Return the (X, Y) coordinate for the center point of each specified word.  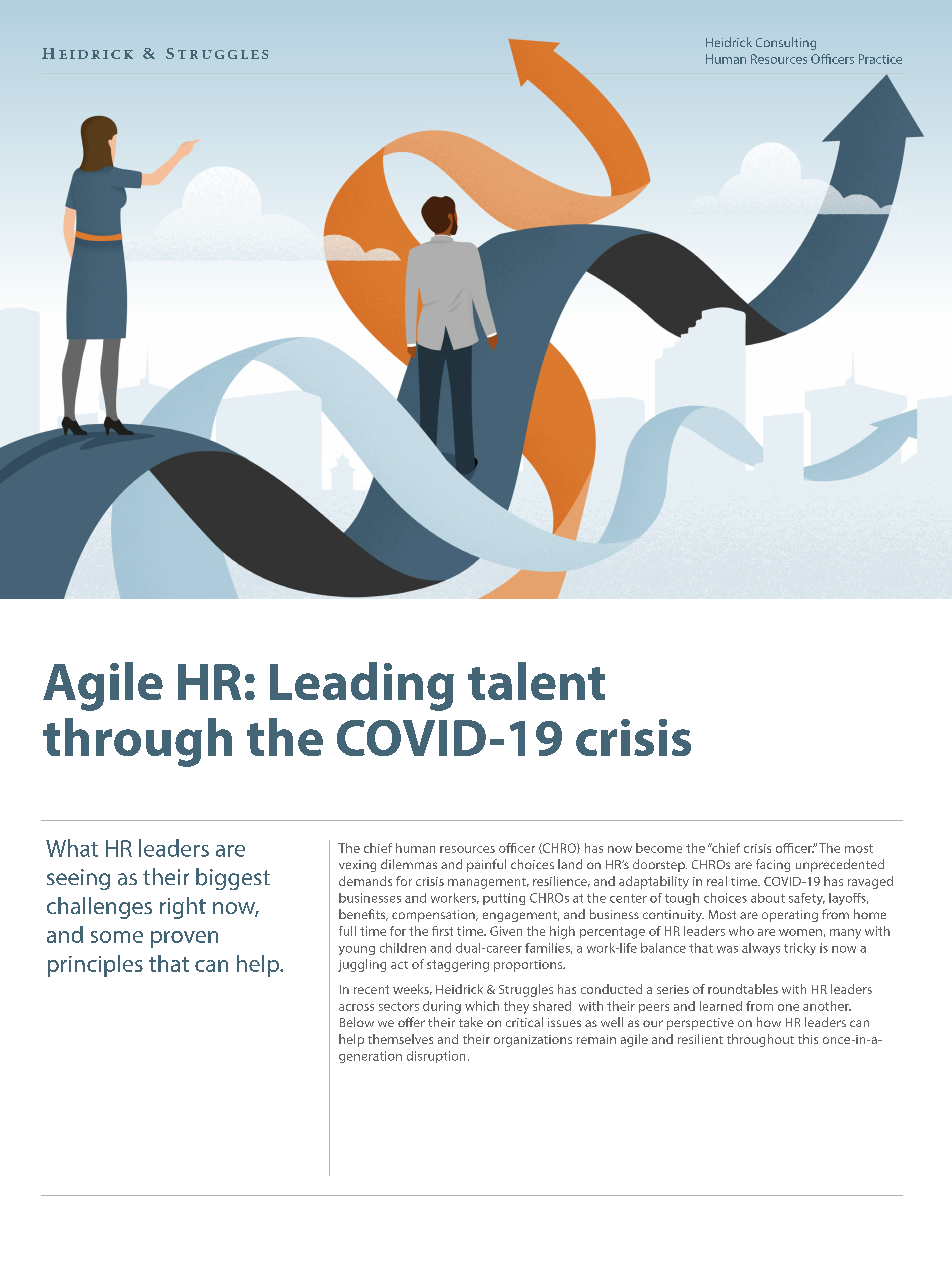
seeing (78, 879)
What (72, 848)
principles (95, 966)
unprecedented (840, 865)
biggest (233, 879)
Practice (880, 59)
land (570, 864)
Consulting (786, 43)
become (659, 848)
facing (773, 865)
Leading (362, 686)
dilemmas (409, 864)
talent (536, 681)
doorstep (660, 865)
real (717, 881)
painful (486, 865)
